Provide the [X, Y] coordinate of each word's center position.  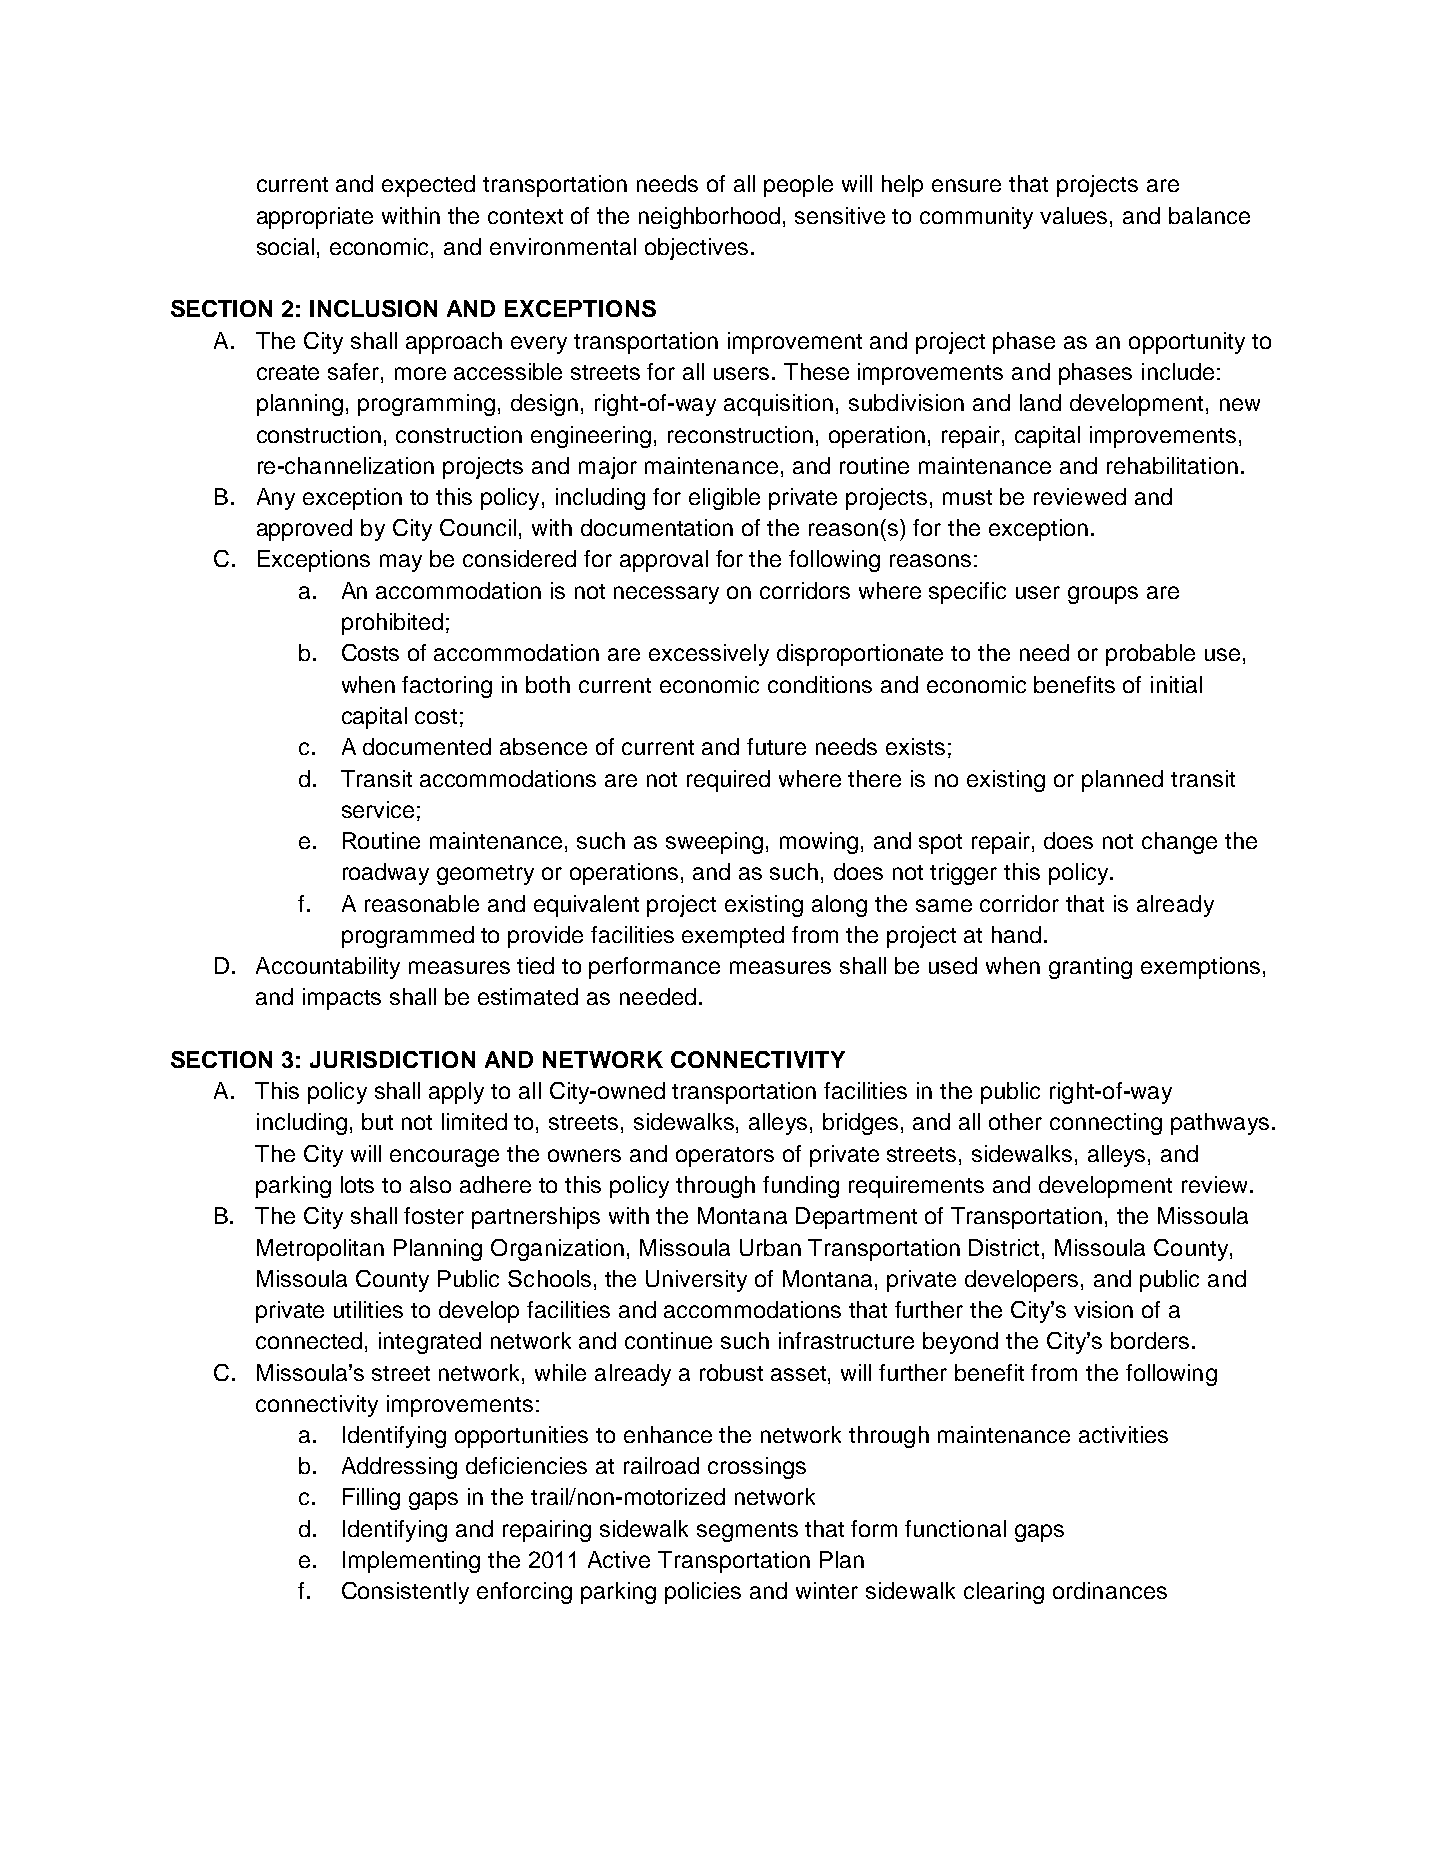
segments [747, 1532]
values [1073, 215]
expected [428, 186]
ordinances [1110, 1590]
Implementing [411, 1562]
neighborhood [709, 218]
